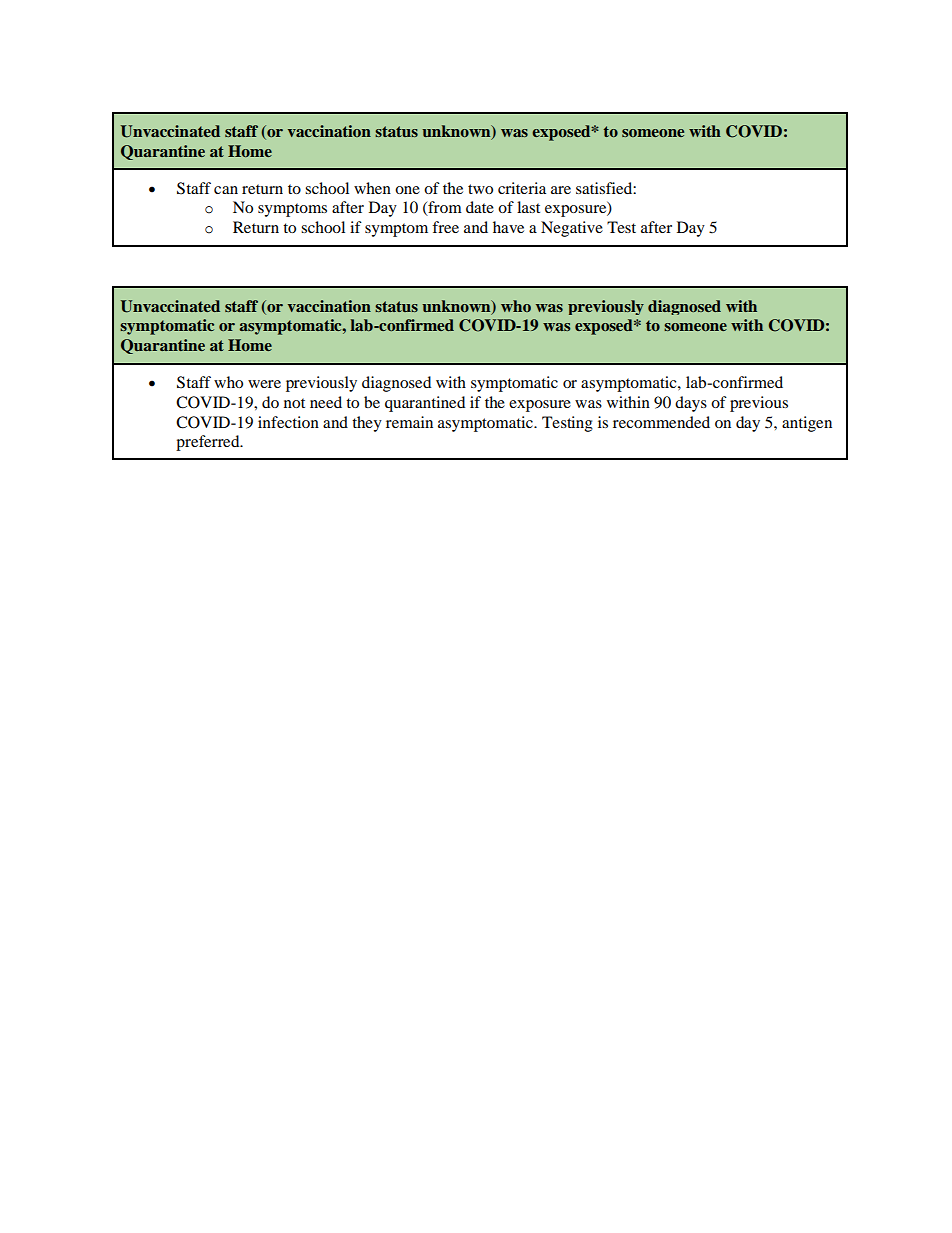 The image size is (952, 1233). I want to click on can, so click(226, 190).
